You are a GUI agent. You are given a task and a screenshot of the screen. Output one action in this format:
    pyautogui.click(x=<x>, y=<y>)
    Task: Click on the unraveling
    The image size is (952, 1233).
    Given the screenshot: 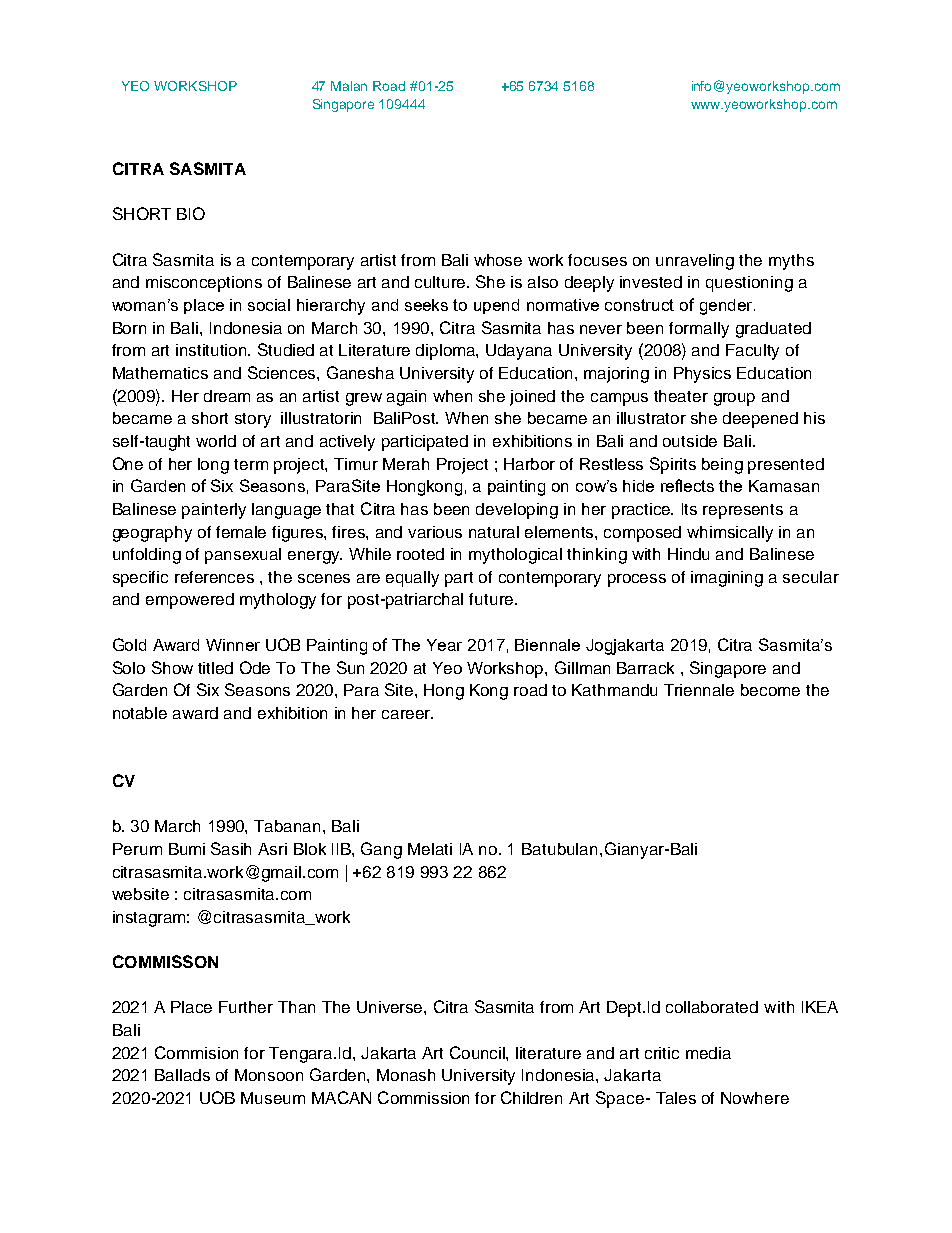 What is the action you would take?
    pyautogui.click(x=695, y=262)
